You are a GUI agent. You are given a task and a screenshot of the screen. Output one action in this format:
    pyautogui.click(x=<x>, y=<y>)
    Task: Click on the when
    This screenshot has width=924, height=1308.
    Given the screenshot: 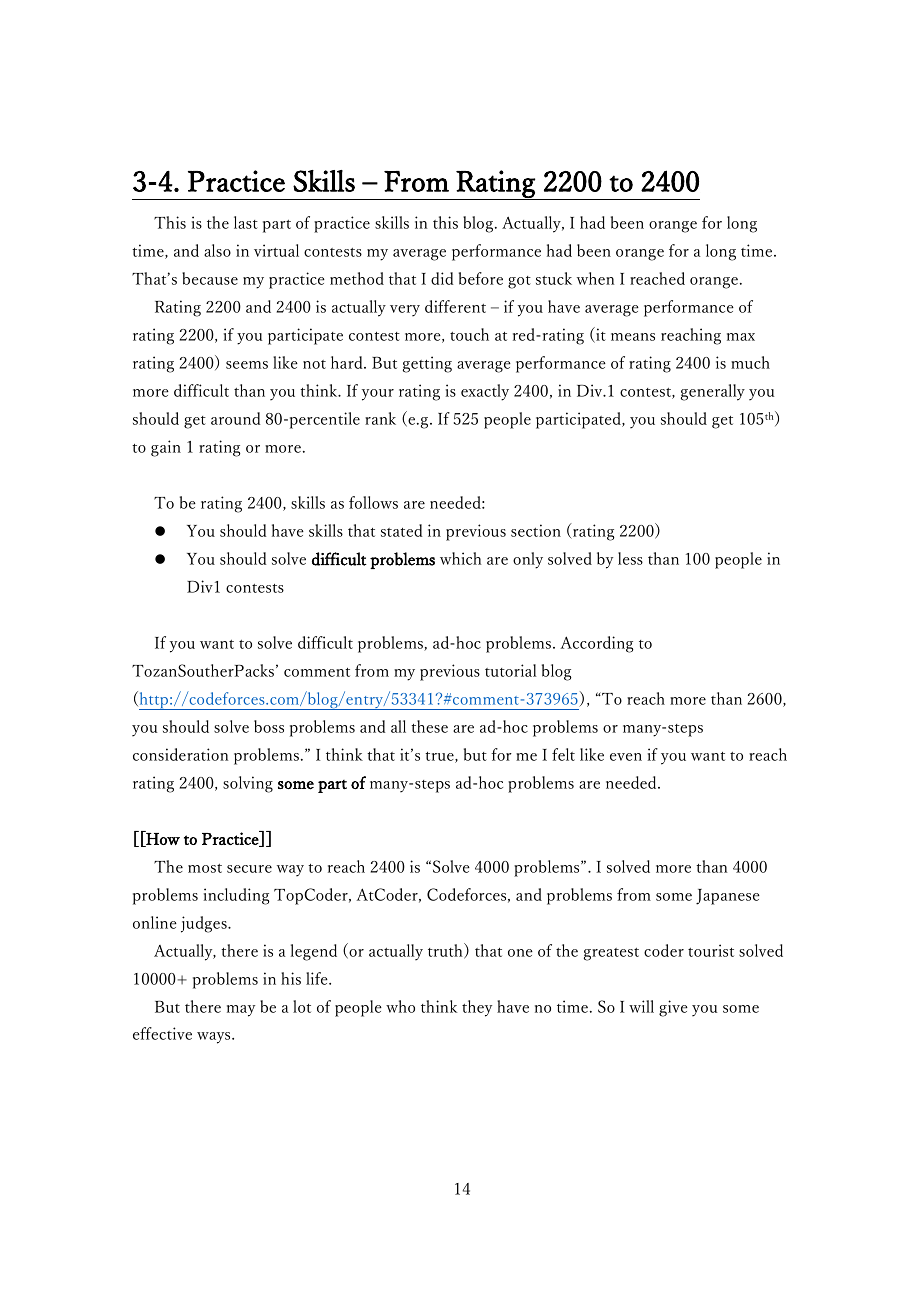 What is the action you would take?
    pyautogui.click(x=595, y=278)
